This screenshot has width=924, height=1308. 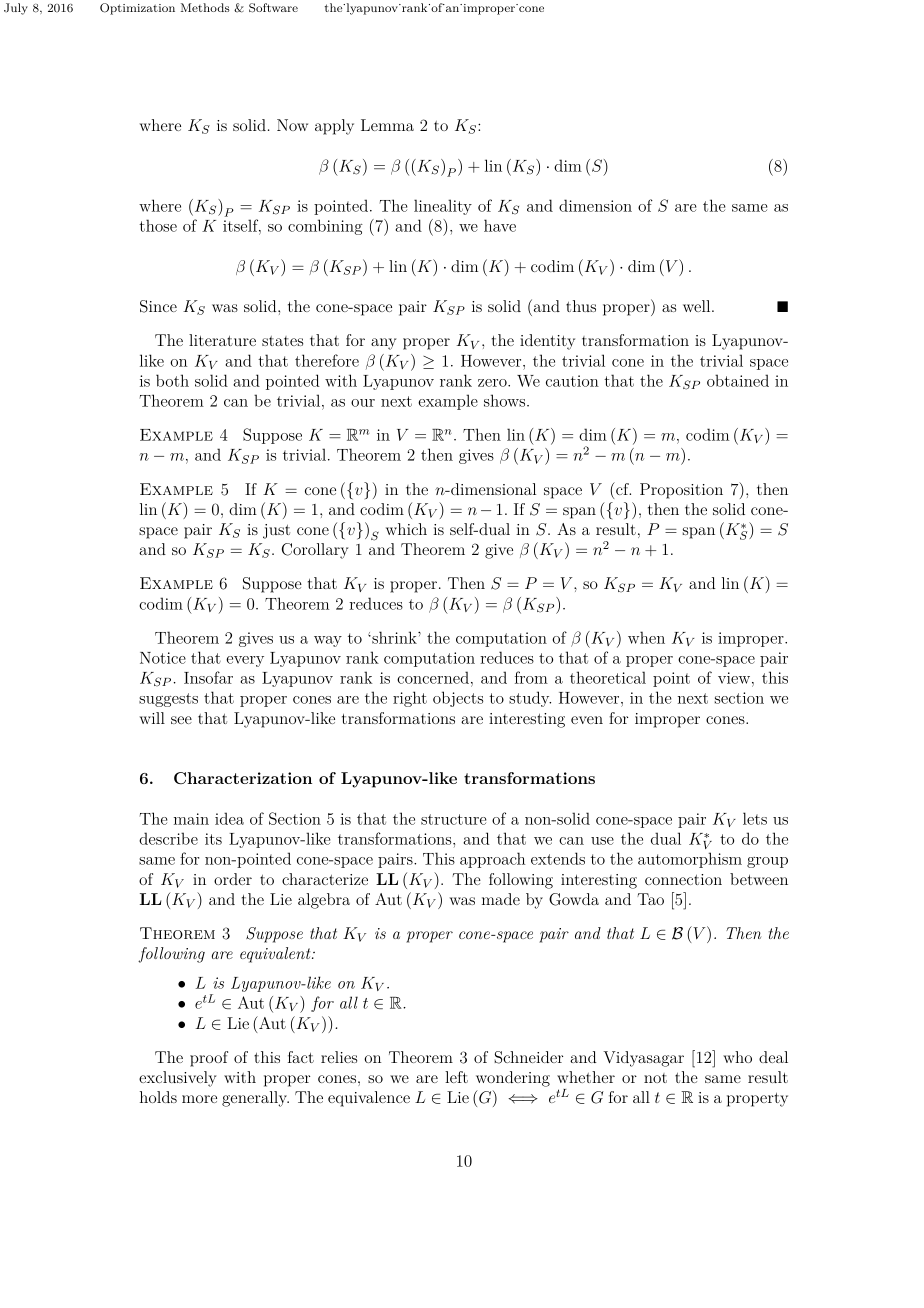 I want to click on equivalence, so click(x=369, y=1099).
